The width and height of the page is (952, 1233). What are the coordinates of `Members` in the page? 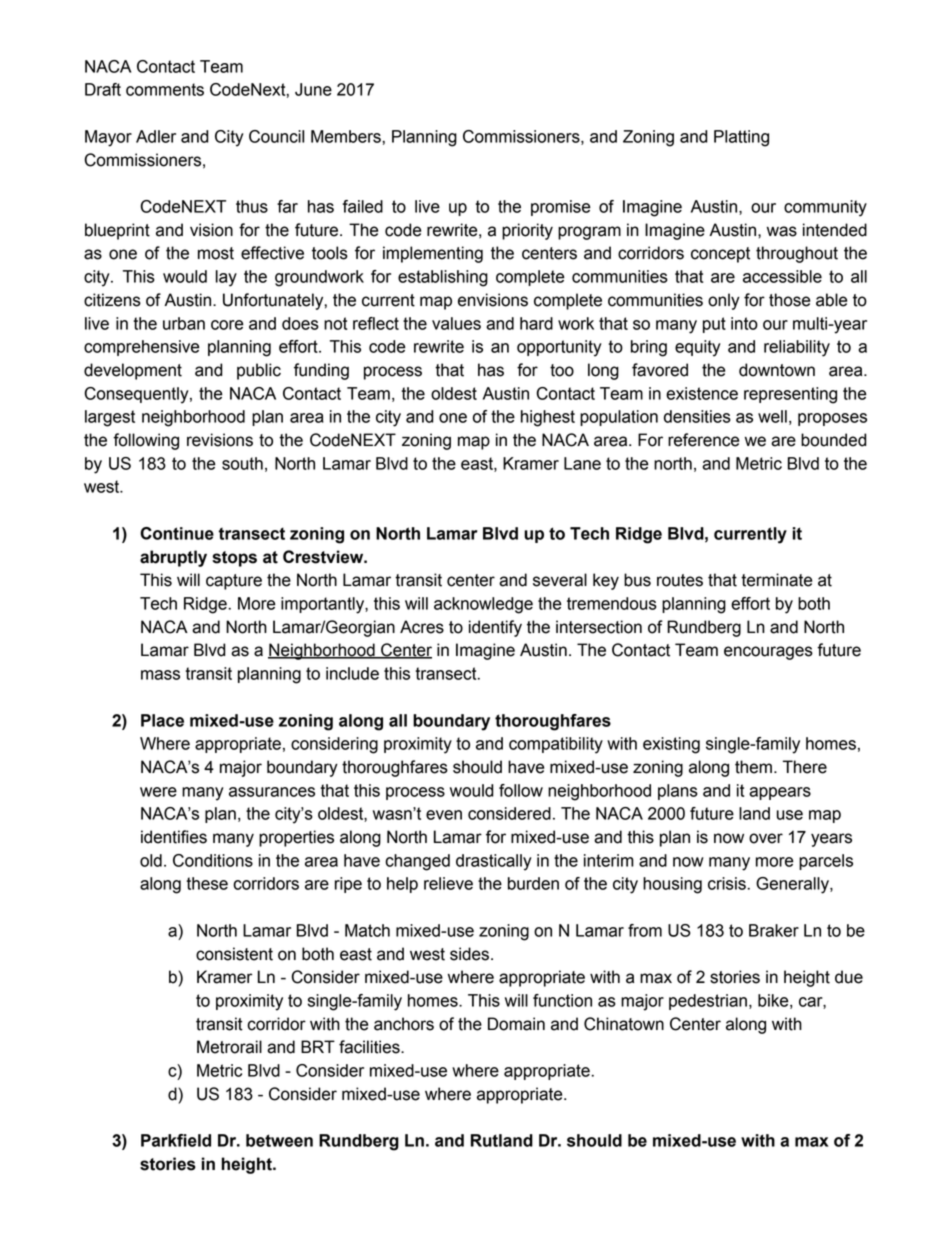 It's located at (347, 136).
